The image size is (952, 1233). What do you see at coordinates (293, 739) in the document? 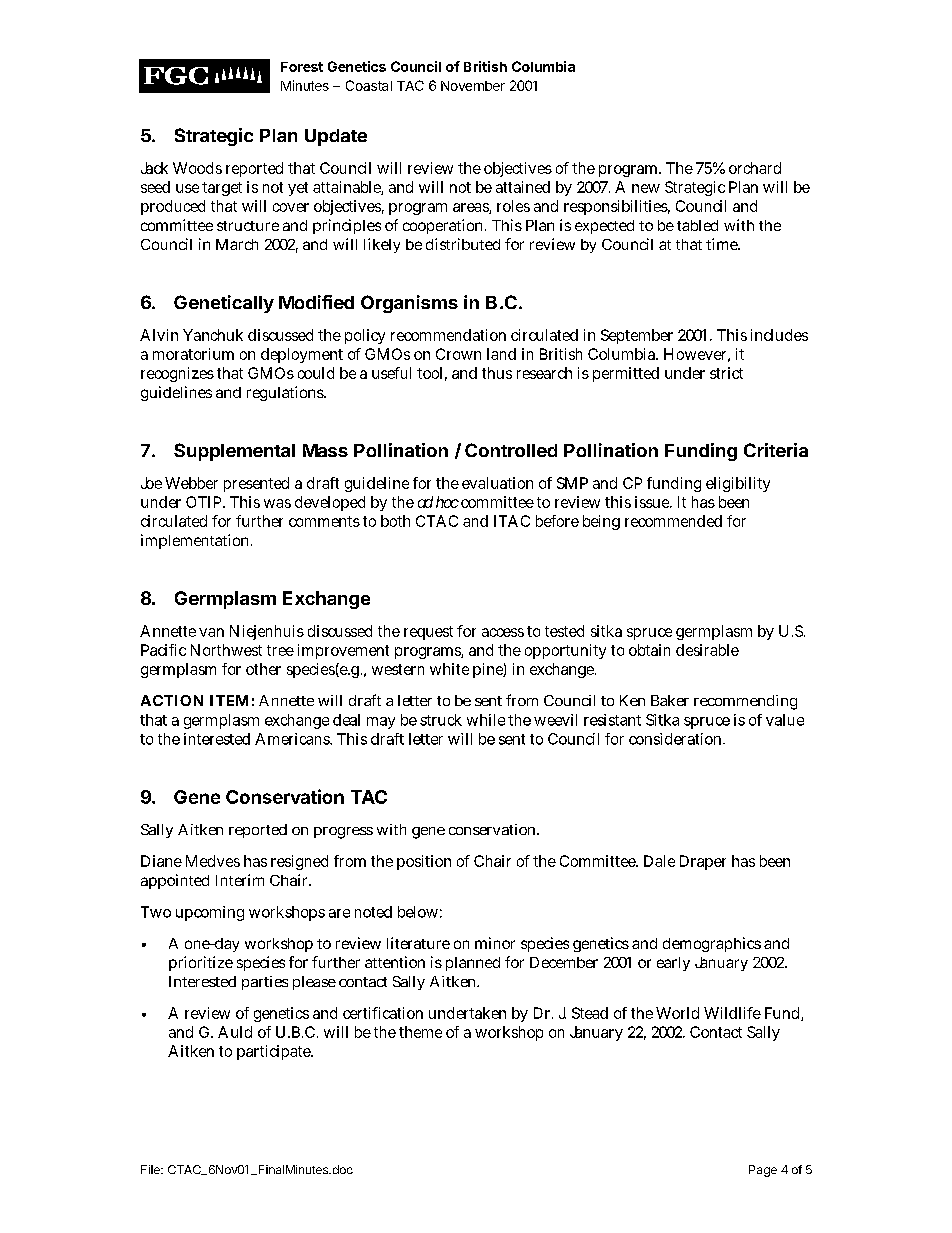
I see `Americans` at bounding box center [293, 739].
